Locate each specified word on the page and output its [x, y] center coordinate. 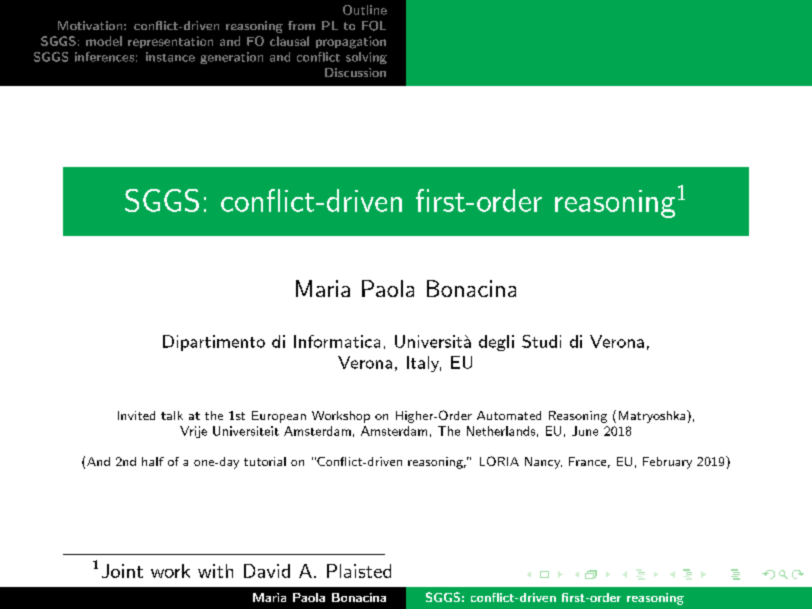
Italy [424, 364]
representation [170, 42]
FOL [374, 26]
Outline [365, 10]
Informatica [337, 341]
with [215, 571]
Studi [541, 341]
